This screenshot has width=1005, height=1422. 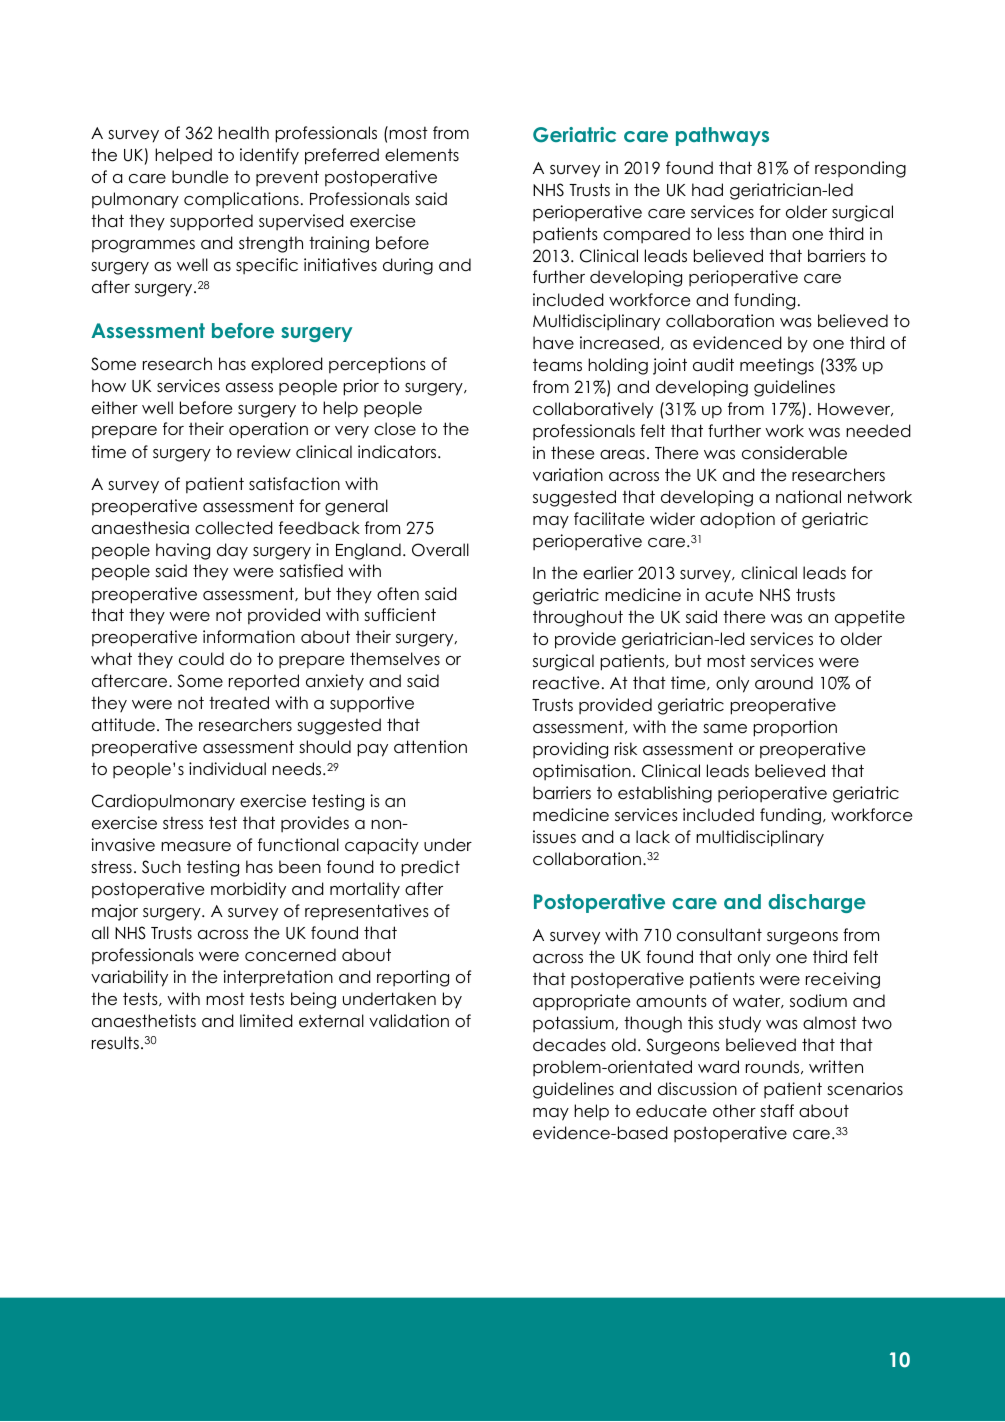 What do you see at coordinates (777, 366) in the screenshot?
I see `meetings` at bounding box center [777, 366].
